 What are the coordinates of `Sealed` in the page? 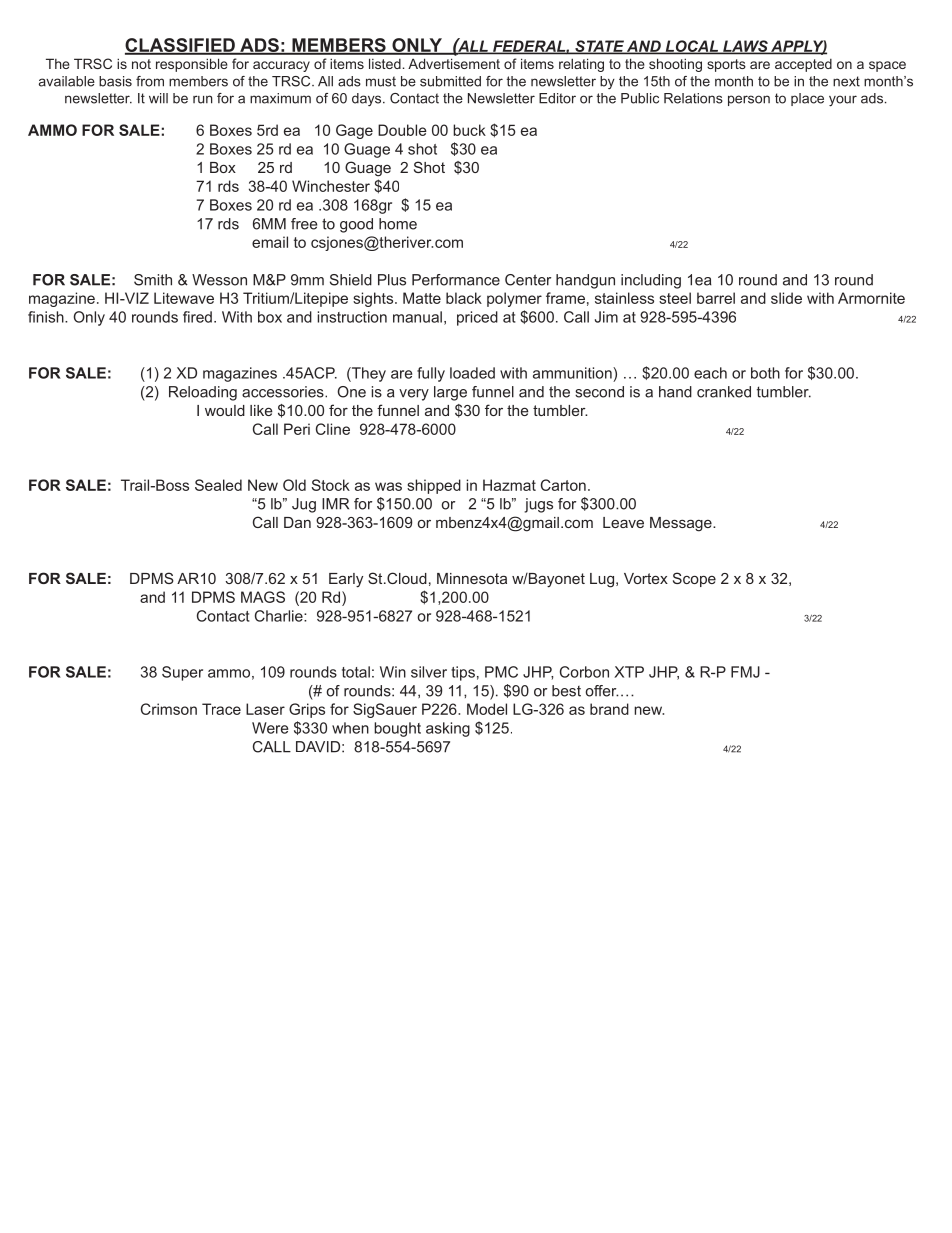 It's located at (218, 485).
